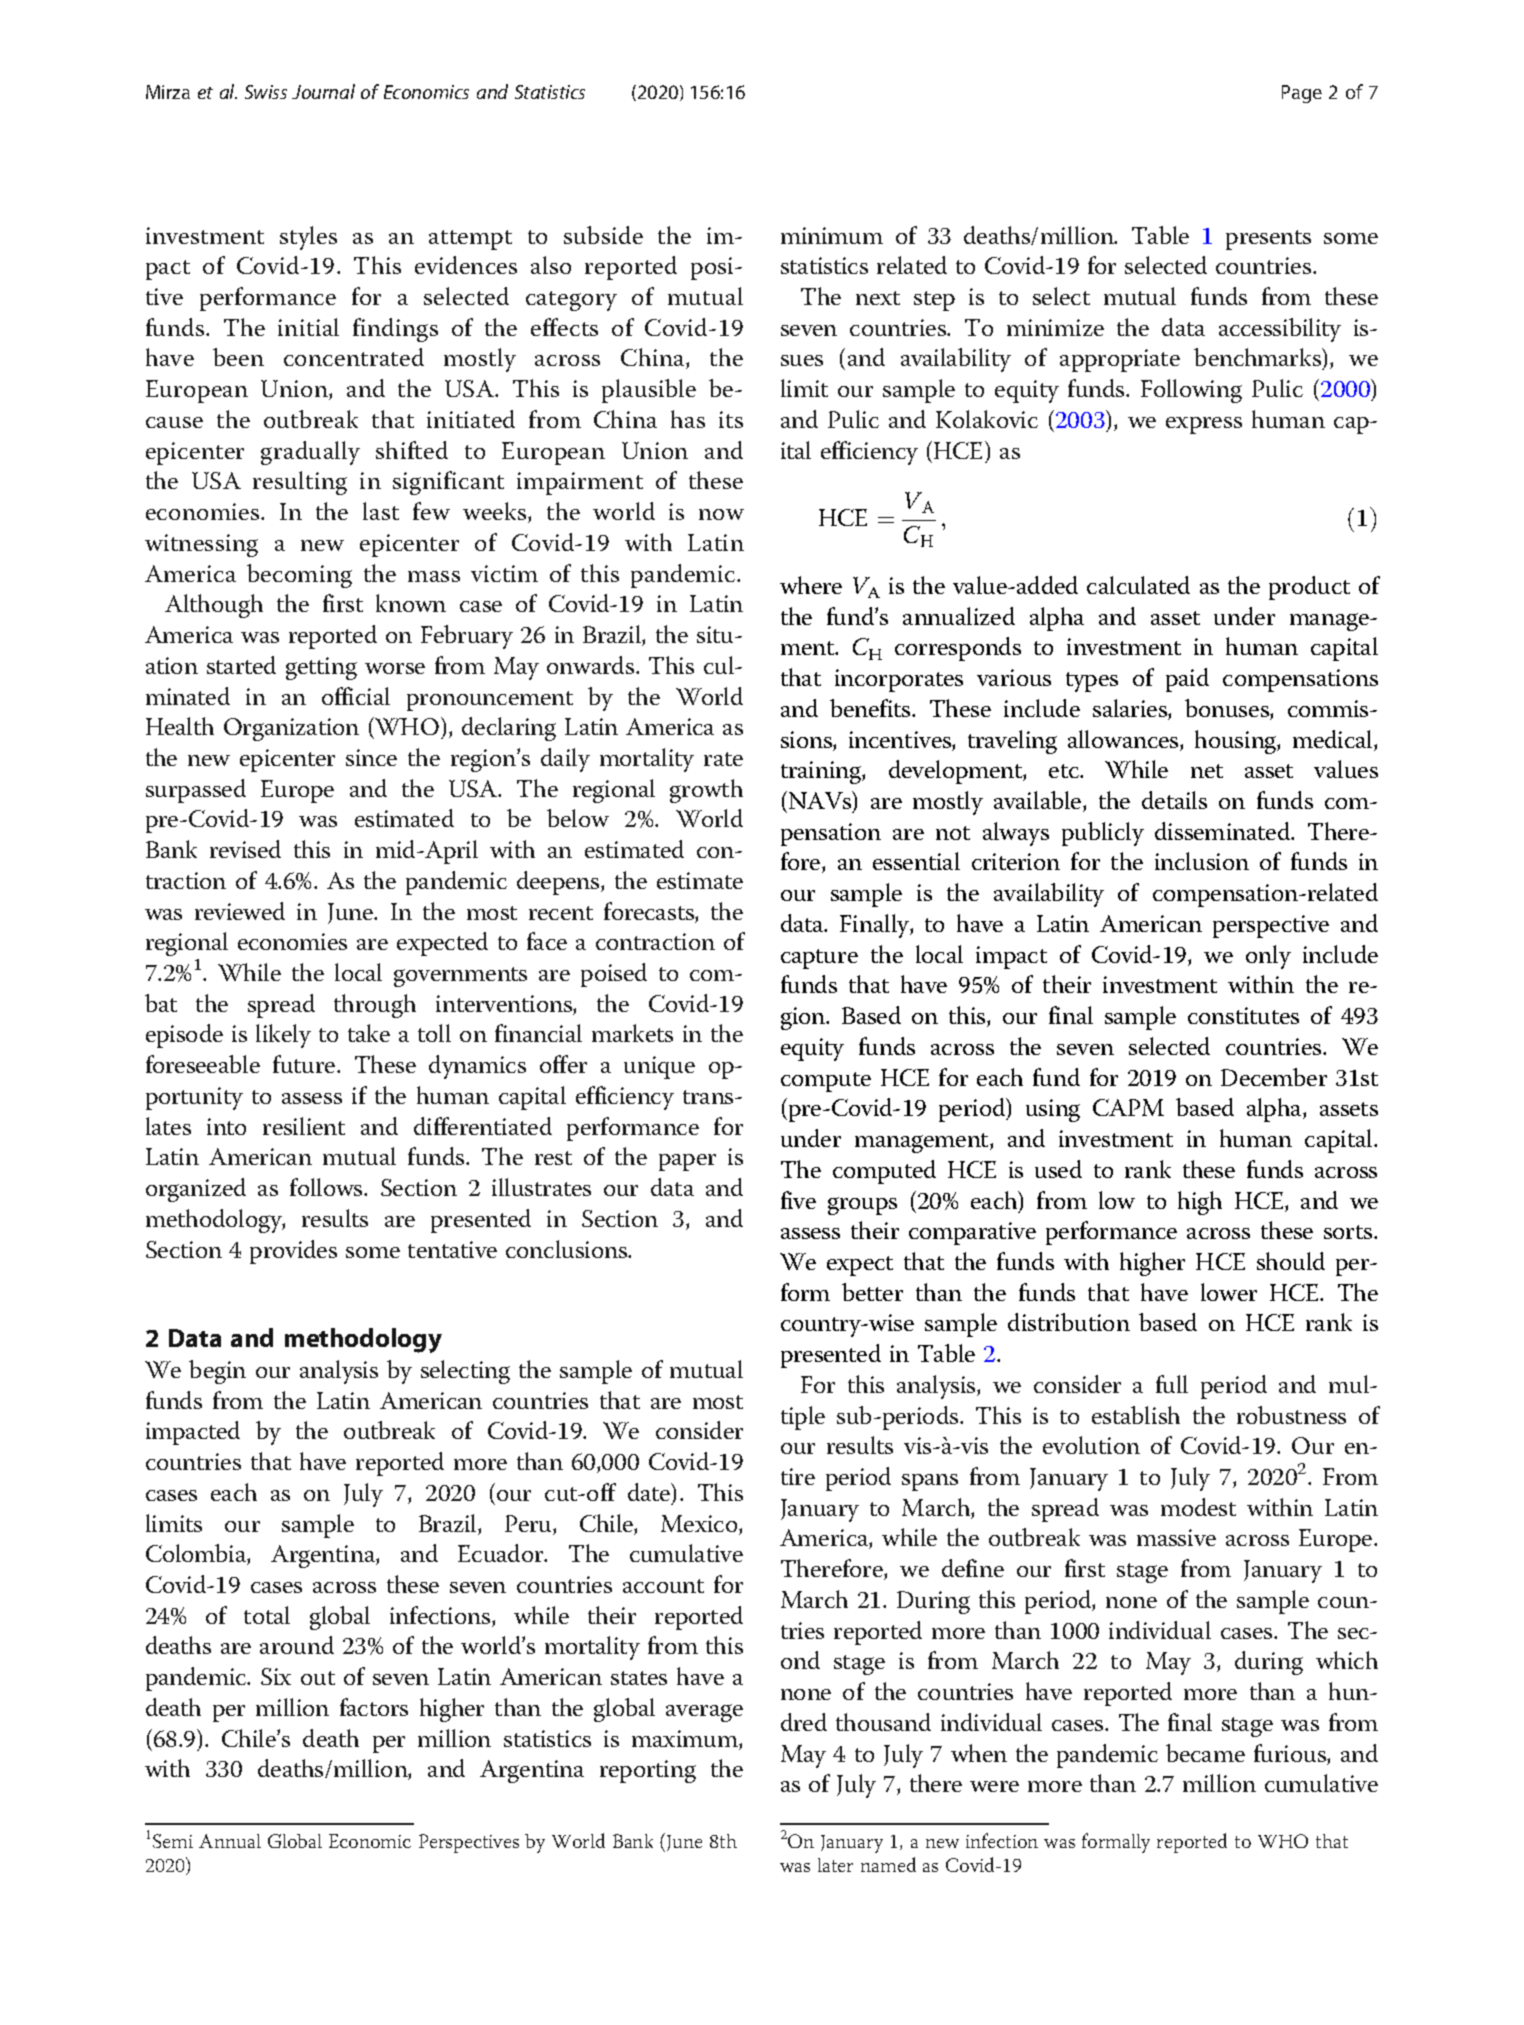  What do you see at coordinates (375, 1006) in the screenshot?
I see `through` at bounding box center [375, 1006].
